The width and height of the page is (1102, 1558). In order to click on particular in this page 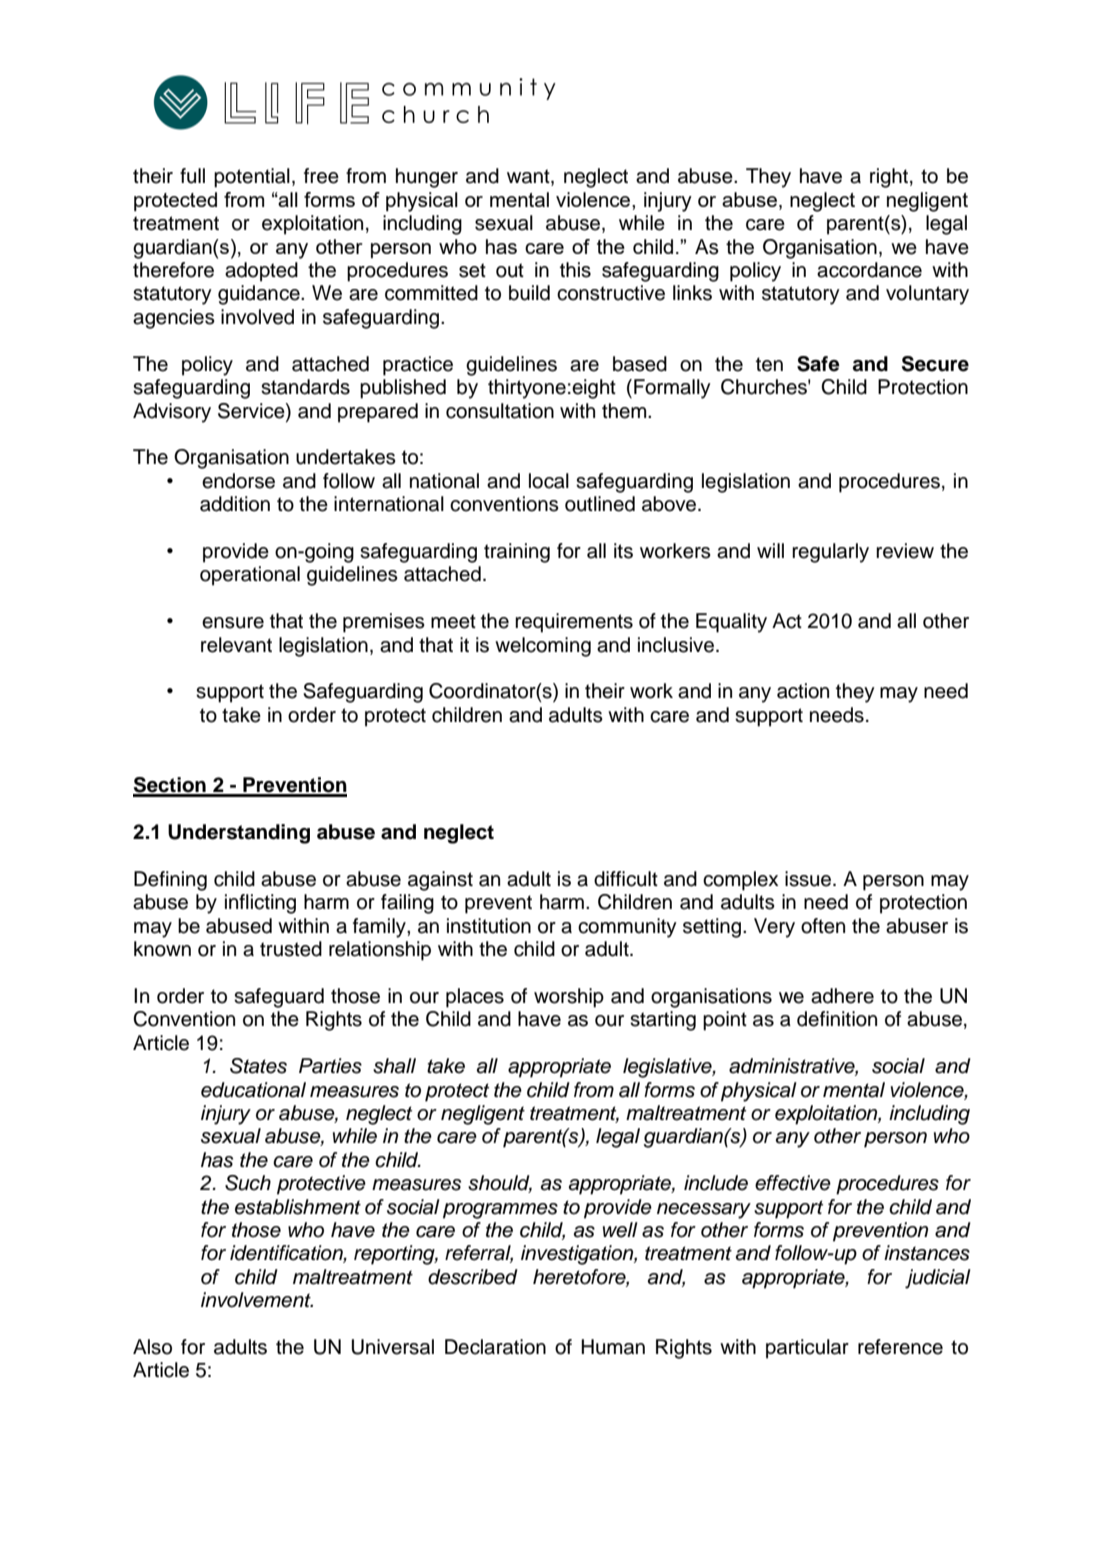, I will do `click(807, 1349)`.
